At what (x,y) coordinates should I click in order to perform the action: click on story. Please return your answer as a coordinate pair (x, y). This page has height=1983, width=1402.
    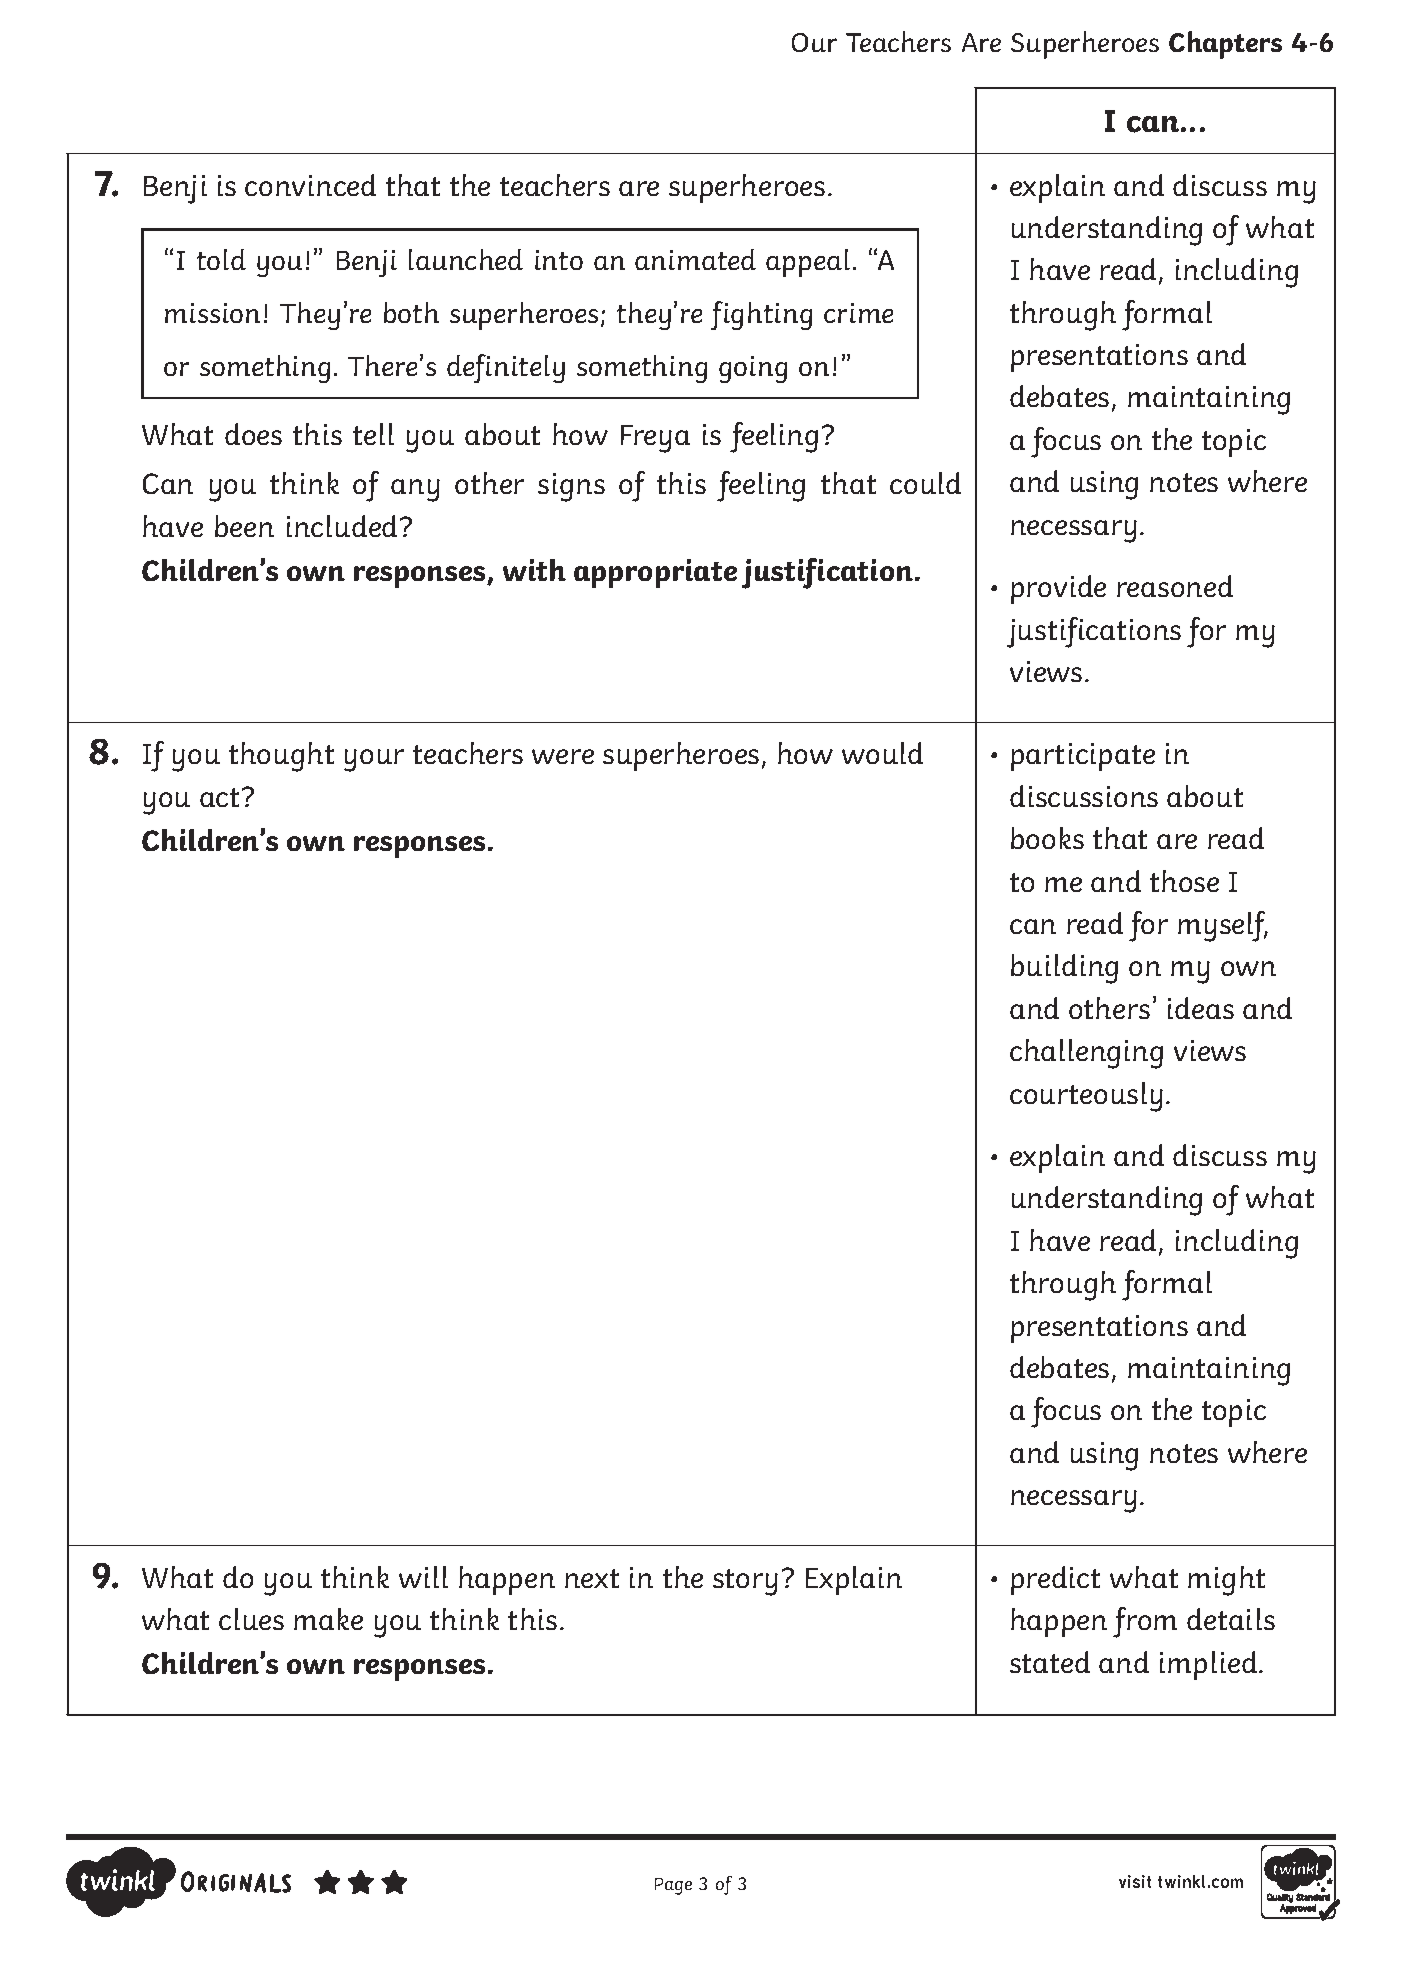
    Looking at the image, I should click on (745, 1582).
